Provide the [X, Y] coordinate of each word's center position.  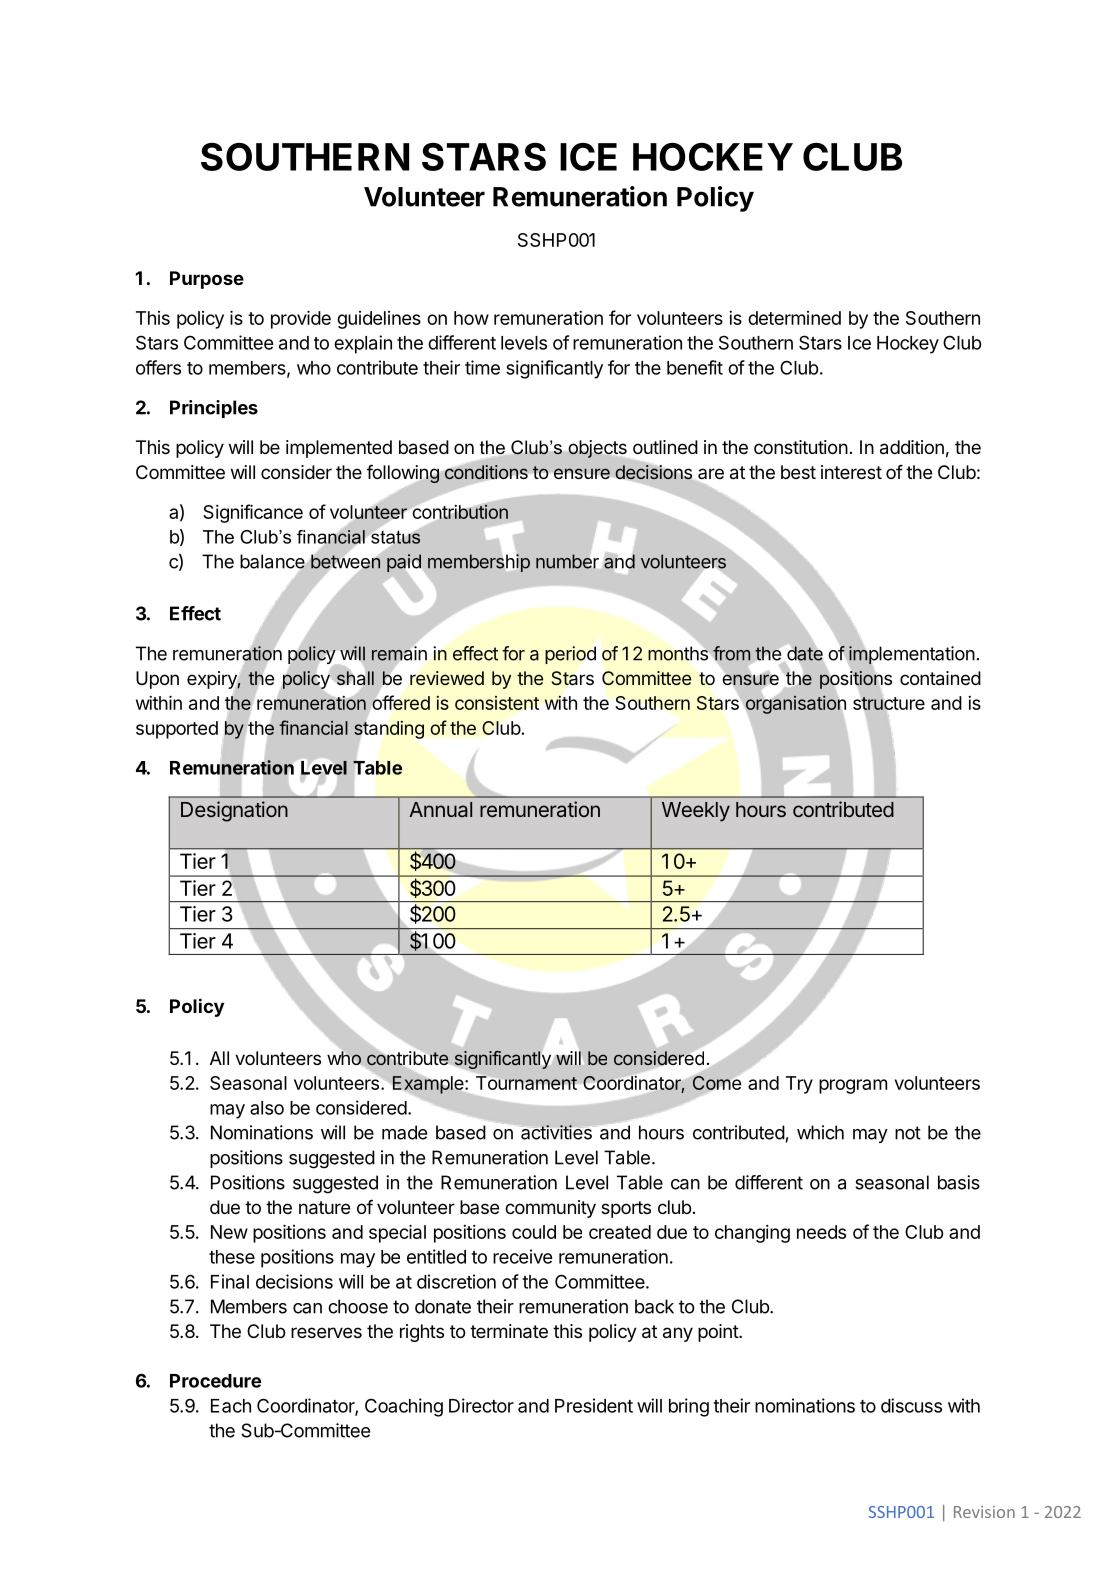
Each [231, 1406]
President [594, 1405]
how [471, 318]
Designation [234, 811]
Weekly [696, 812]
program [853, 1086]
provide [301, 319]
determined [794, 318]
